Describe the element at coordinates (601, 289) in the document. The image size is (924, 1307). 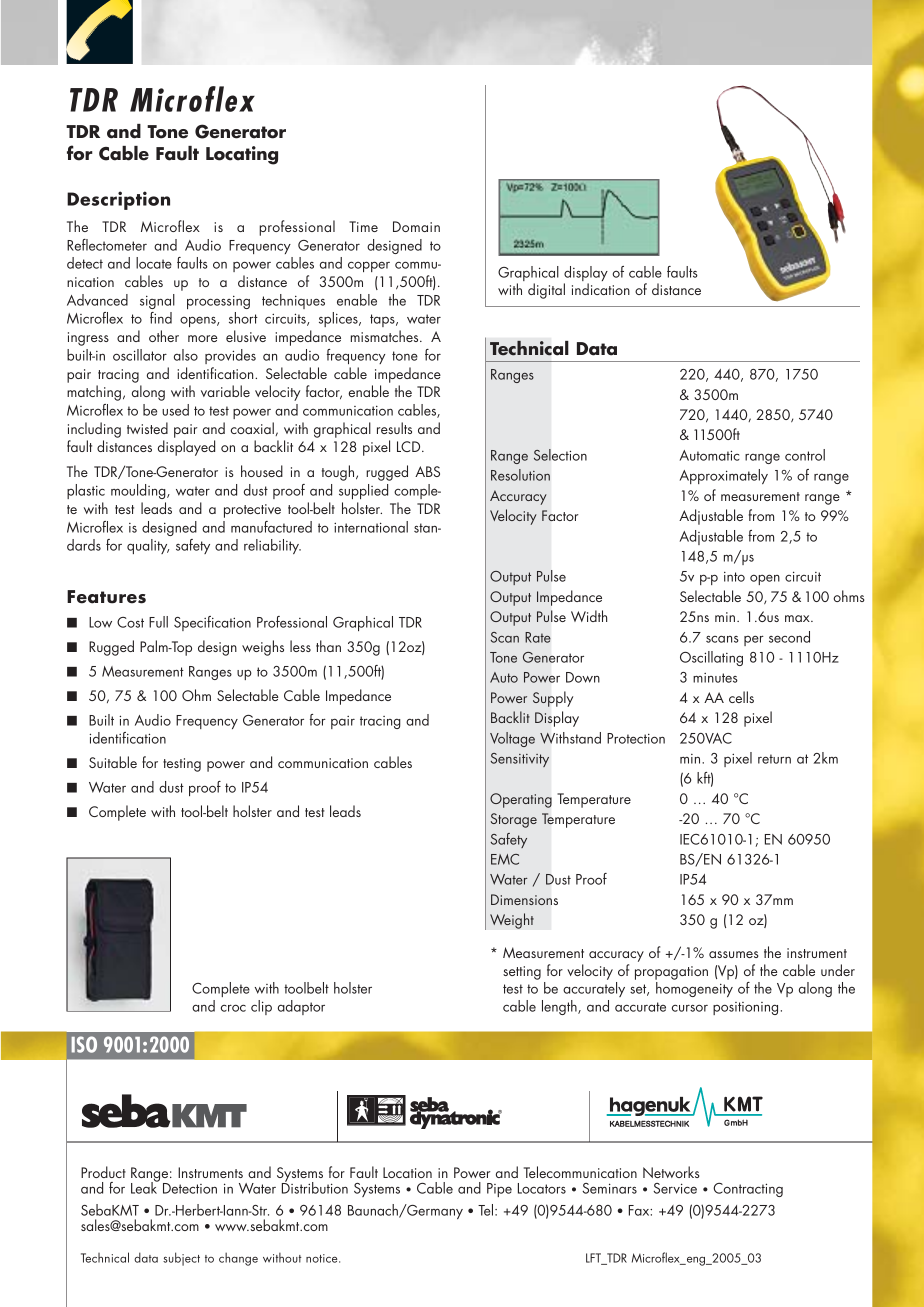
I see `indication` at that location.
